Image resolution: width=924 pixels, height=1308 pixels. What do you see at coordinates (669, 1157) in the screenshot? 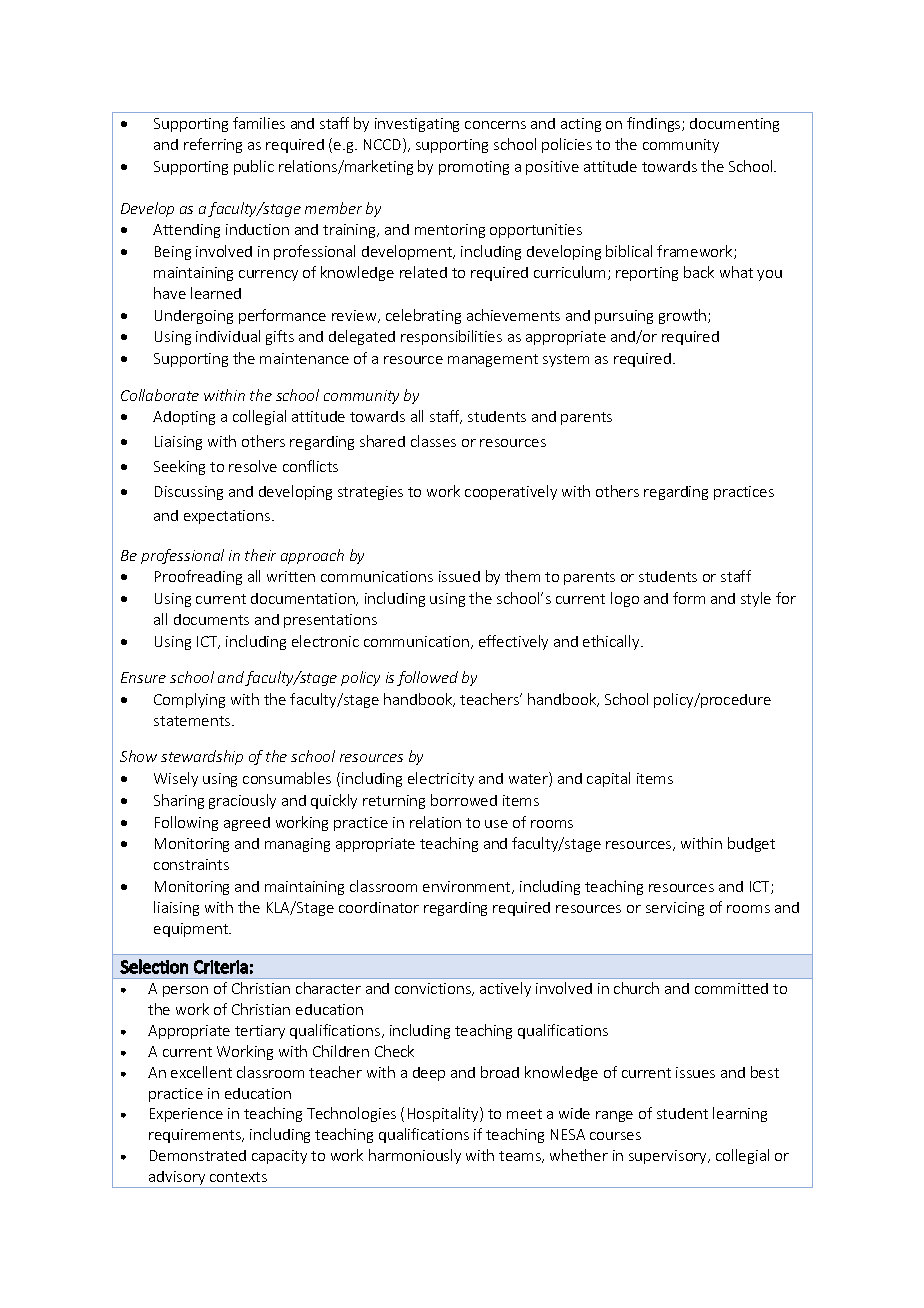
I see `supervisory` at bounding box center [669, 1157].
